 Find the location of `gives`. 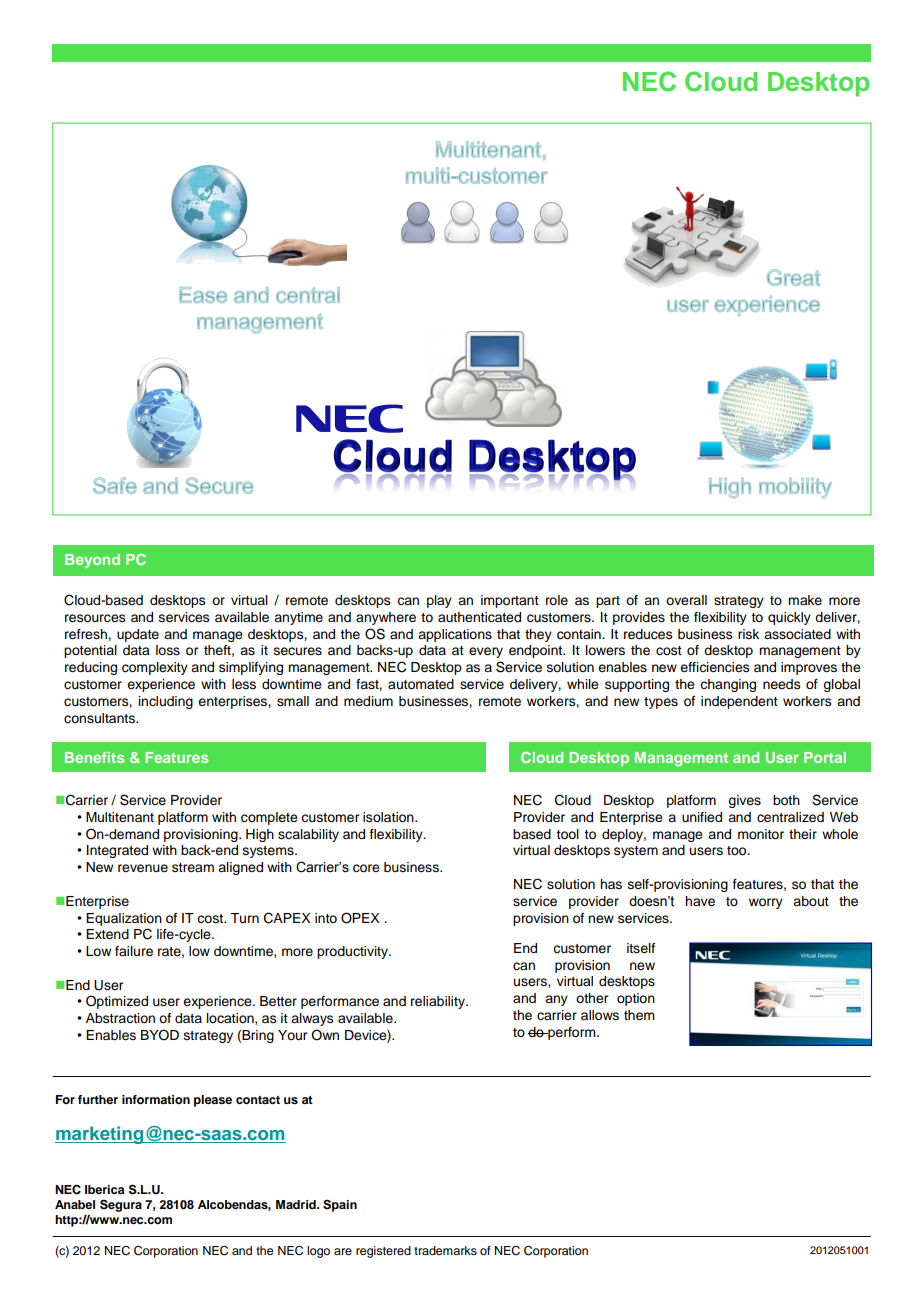

gives is located at coordinates (744, 801).
